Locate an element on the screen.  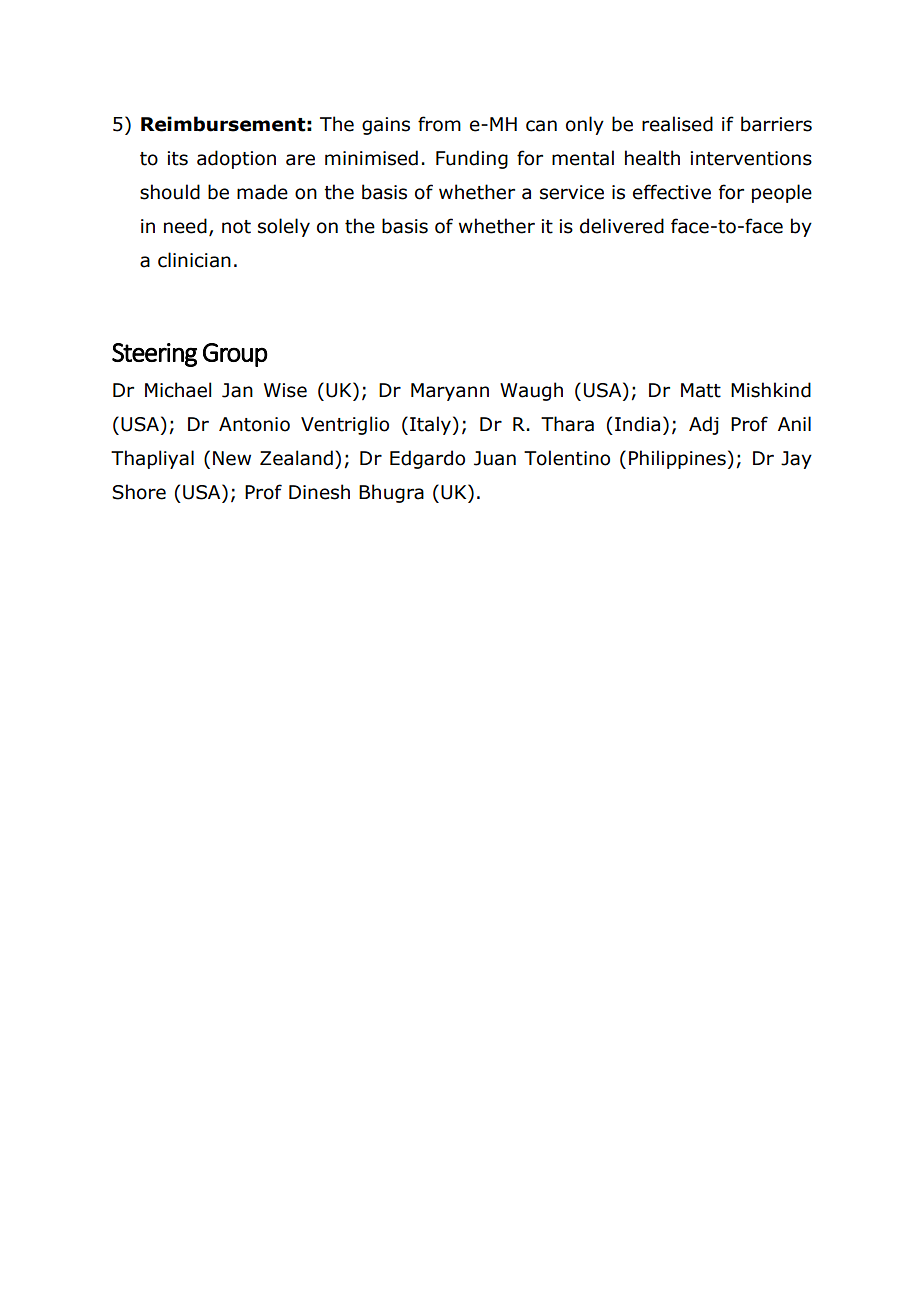
clinician is located at coordinates (194, 260).
